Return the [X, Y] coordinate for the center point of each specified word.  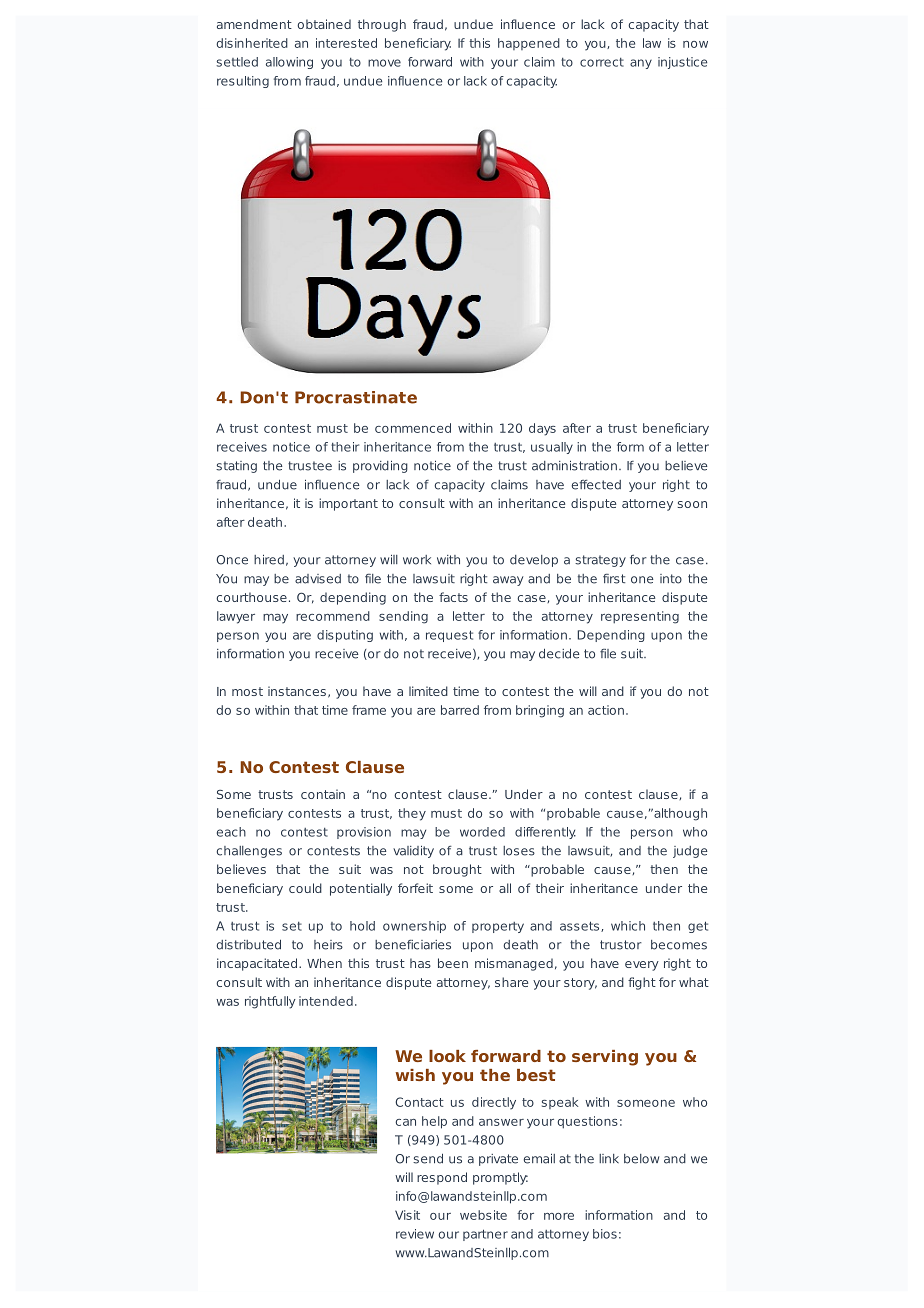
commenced [413, 428]
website [483, 1215]
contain [323, 794]
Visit [407, 1215]
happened [529, 44]
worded [482, 832]
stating [236, 467]
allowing [289, 63]
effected [596, 485]
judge [690, 852]
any [641, 64]
